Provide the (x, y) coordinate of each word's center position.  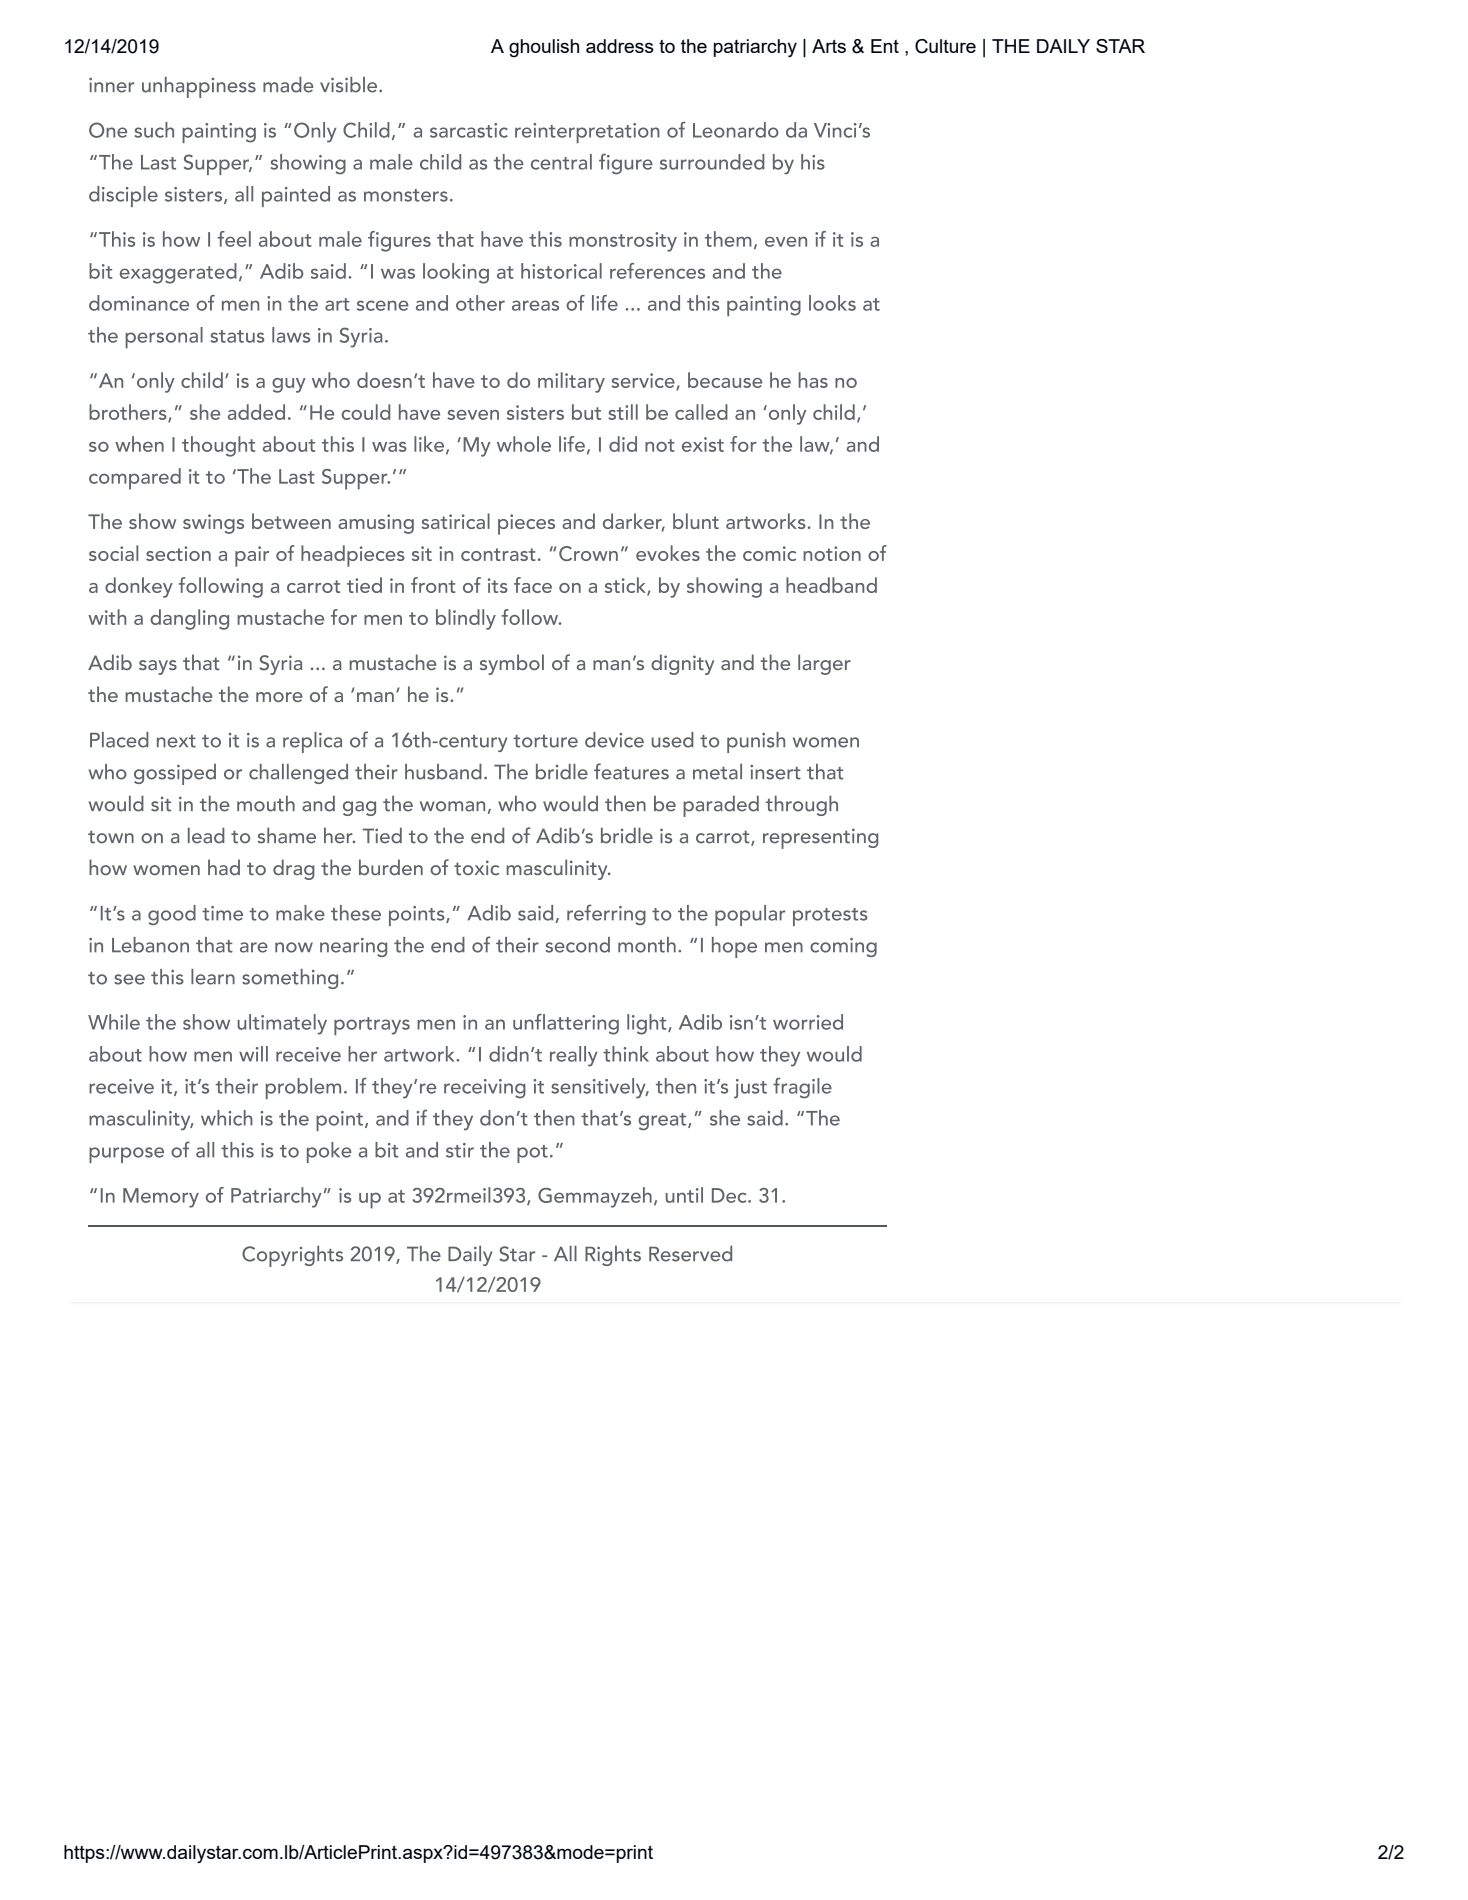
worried (808, 1022)
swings (213, 524)
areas (535, 305)
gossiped (175, 774)
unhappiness (199, 87)
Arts (829, 46)
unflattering (566, 1024)
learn (213, 977)
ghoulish (544, 48)
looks (832, 303)
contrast (498, 554)
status (237, 336)
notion (832, 553)
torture (545, 741)
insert (775, 772)
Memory (161, 1198)
